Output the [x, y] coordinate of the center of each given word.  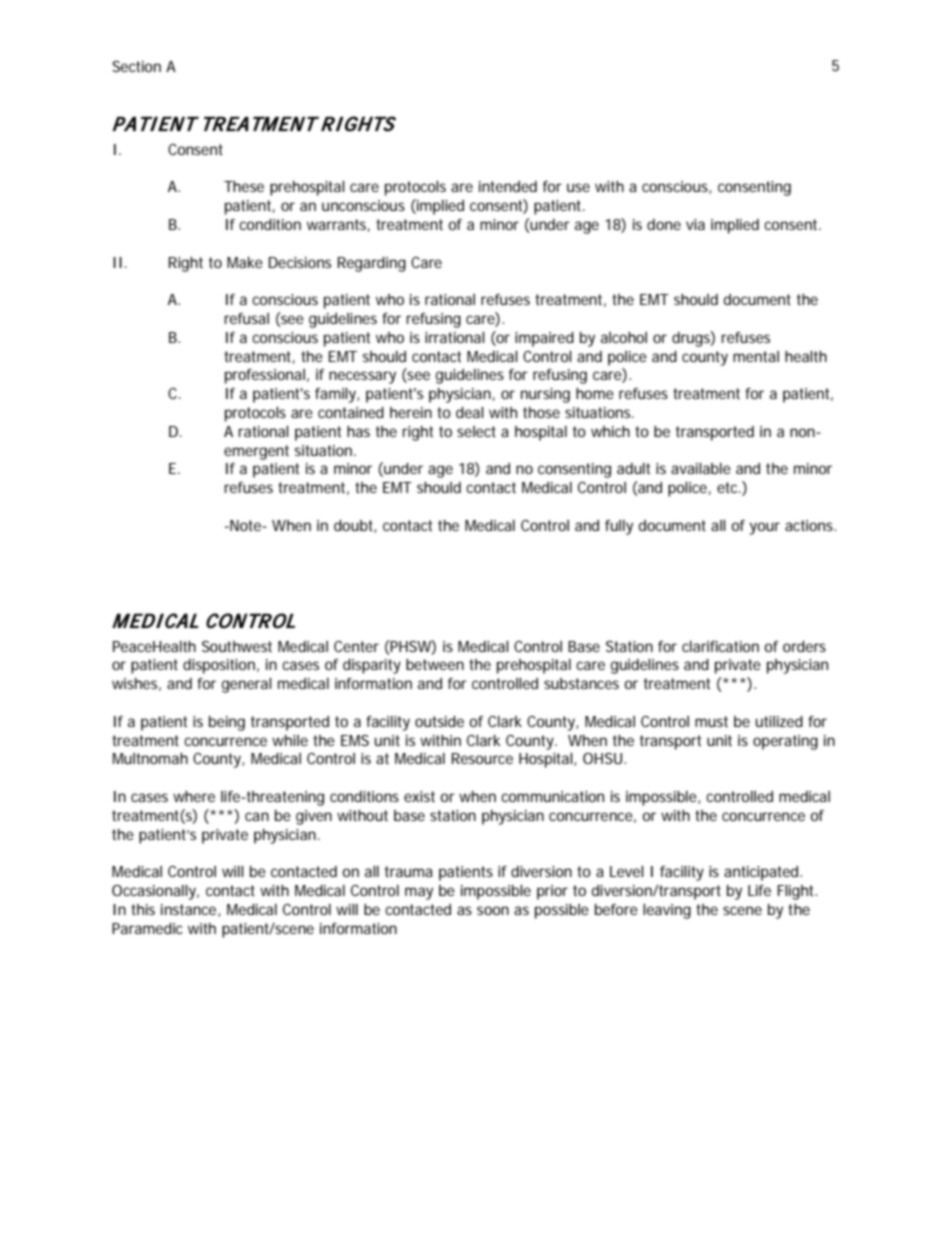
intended [508, 186]
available [701, 468]
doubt [355, 526]
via [695, 224]
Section [136, 66]
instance [190, 910]
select [476, 431]
